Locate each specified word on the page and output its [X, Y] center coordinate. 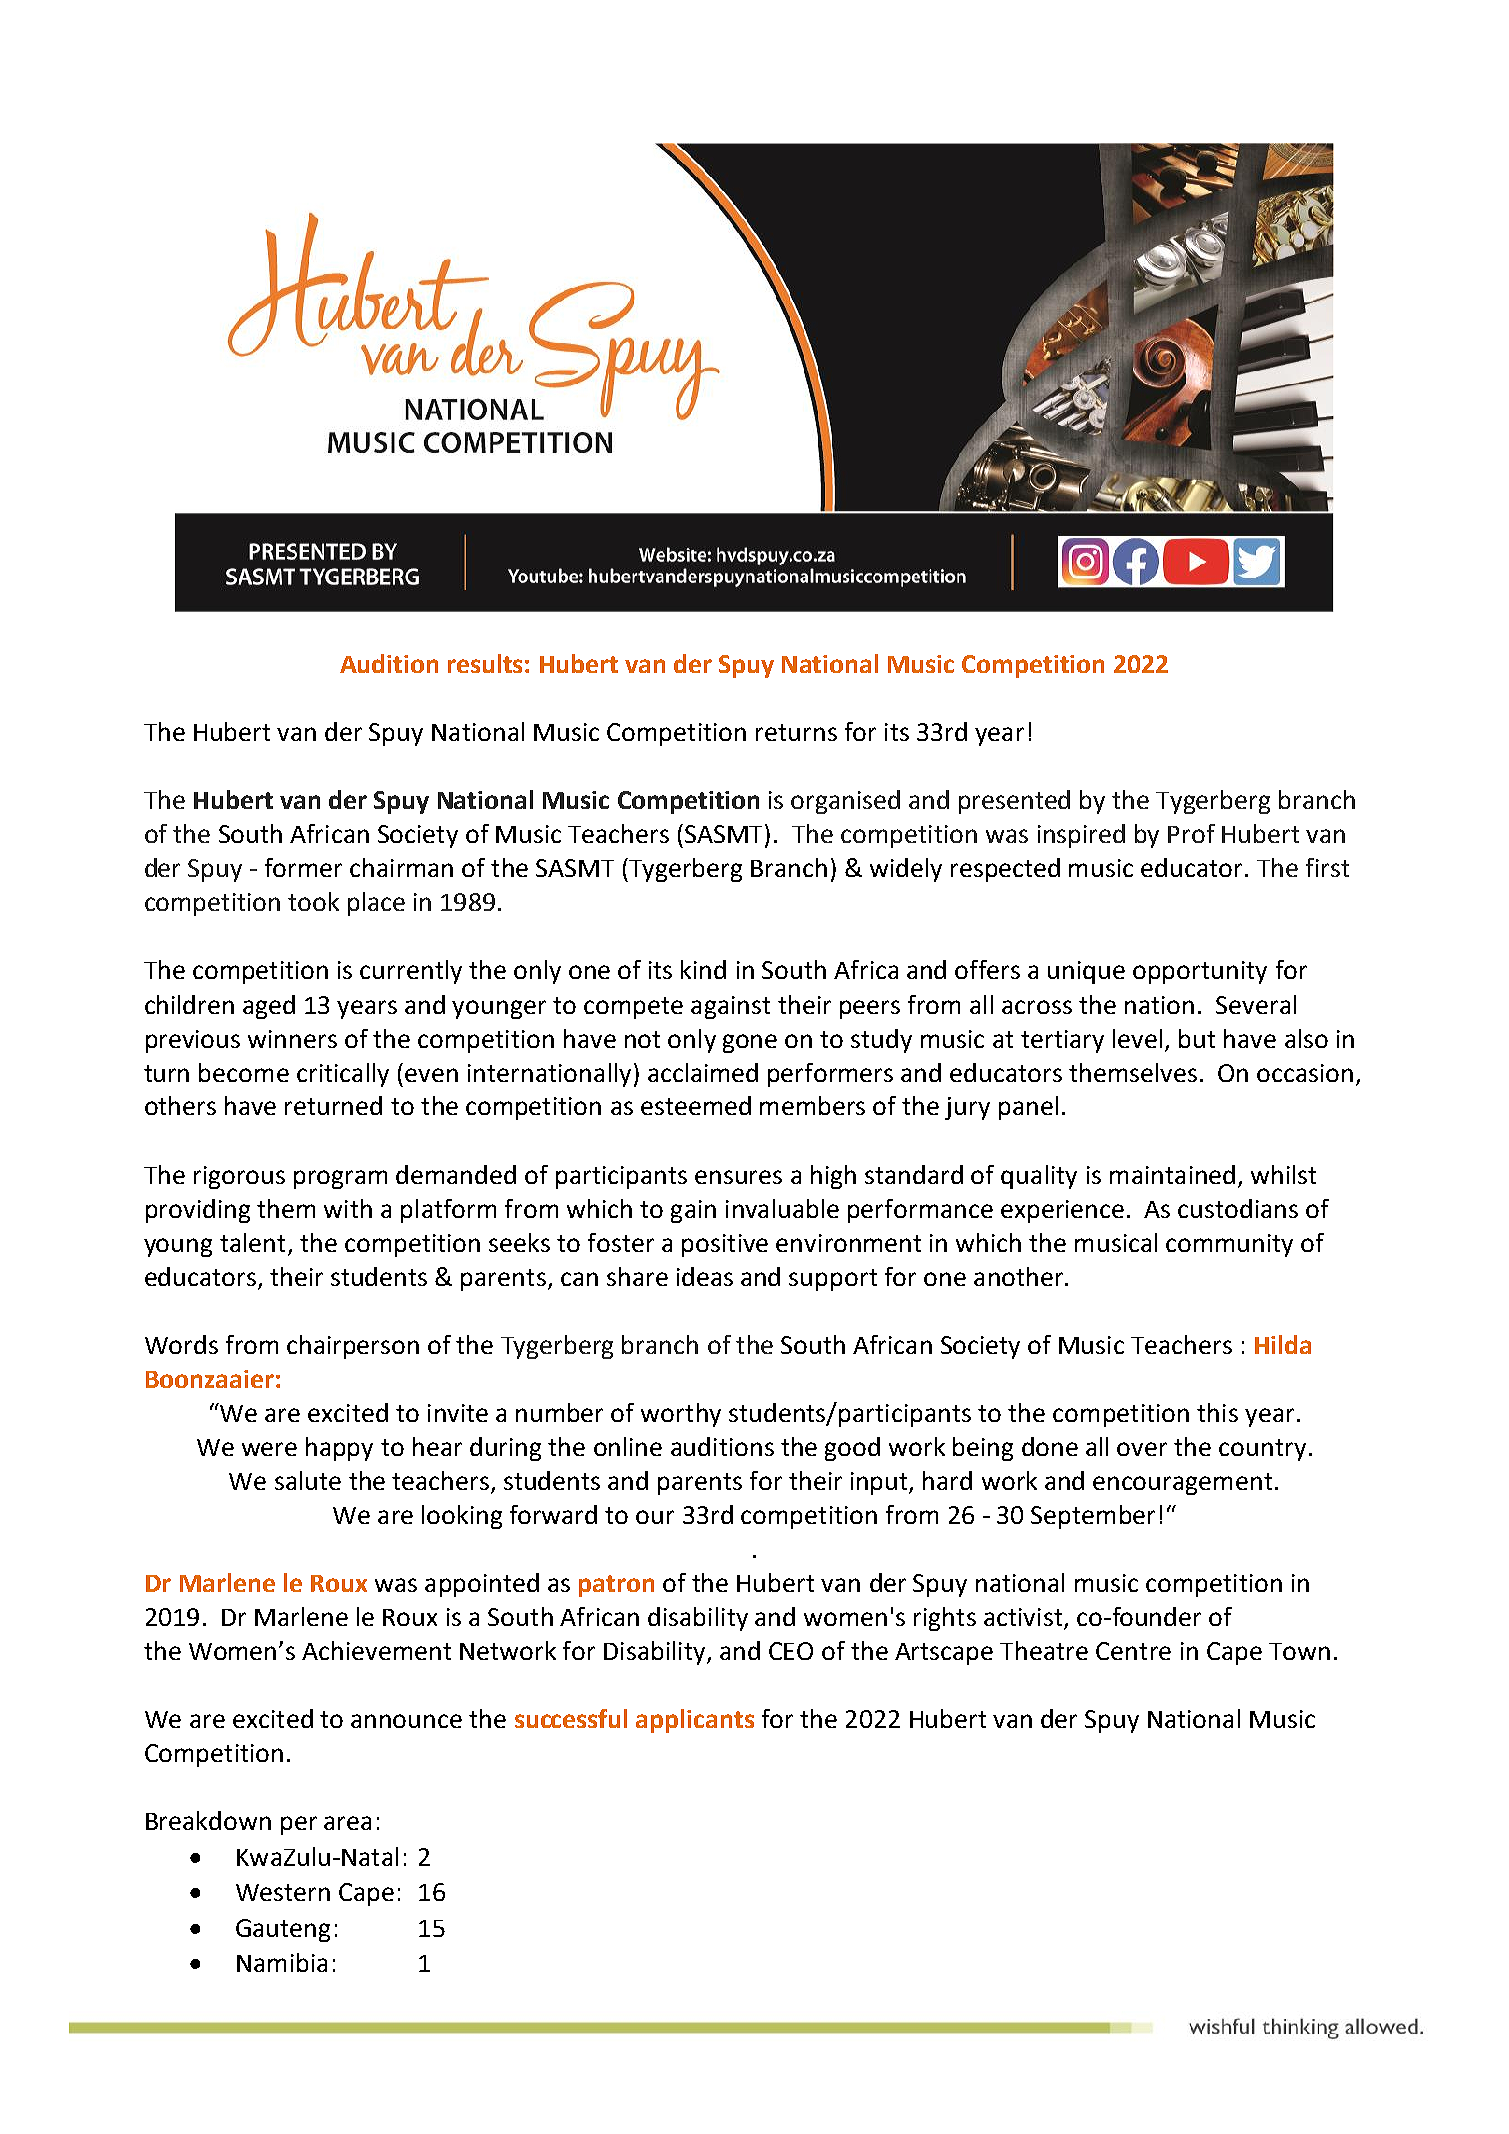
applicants [695, 1721]
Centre [1133, 1651]
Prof [1191, 833]
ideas [705, 1276]
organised [845, 802]
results [485, 663]
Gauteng [283, 1930]
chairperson [353, 1347]
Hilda [1283, 1344]
